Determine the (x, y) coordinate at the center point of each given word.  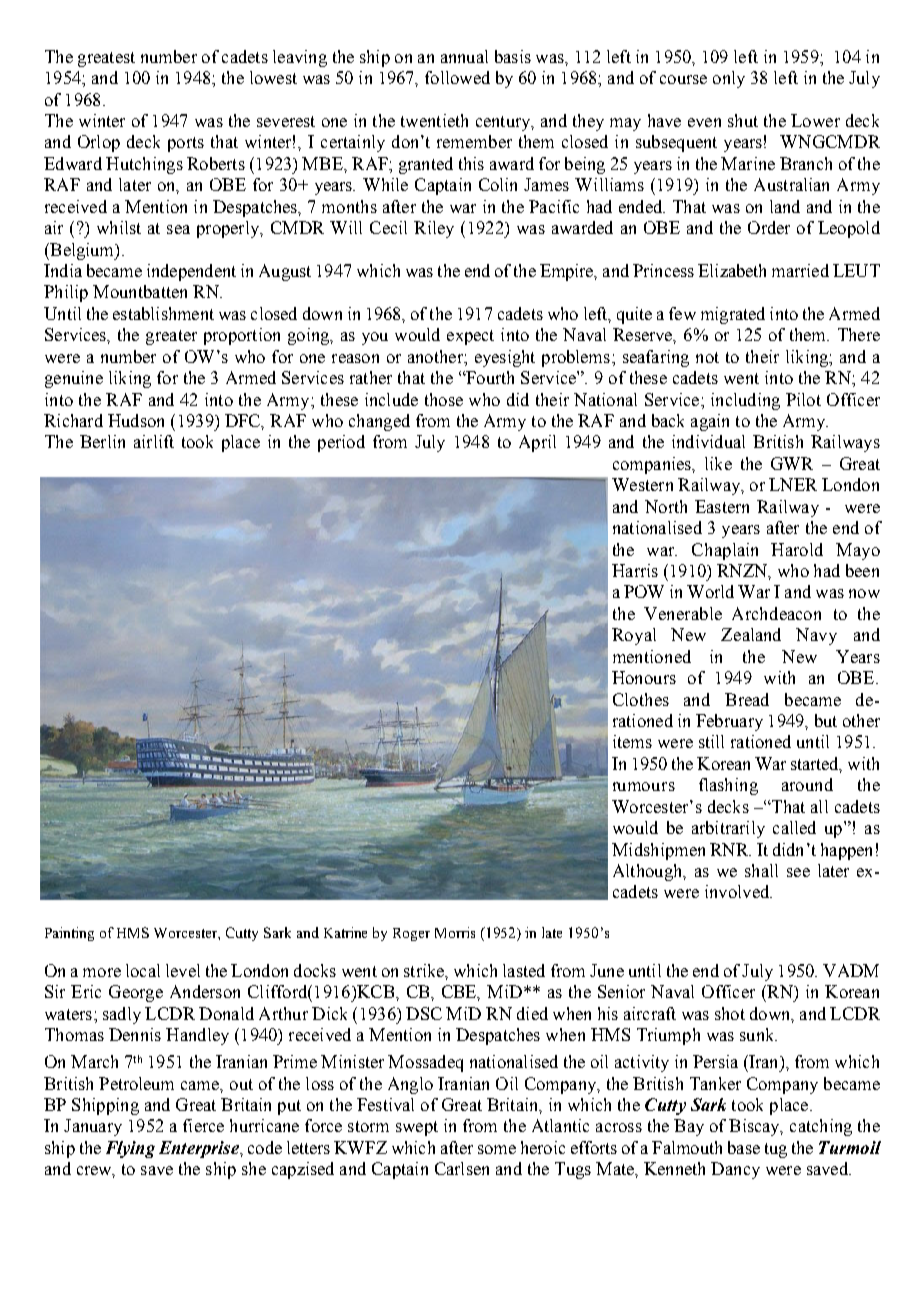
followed (457, 77)
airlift (154, 441)
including (745, 401)
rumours (644, 786)
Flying (130, 1149)
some (497, 1149)
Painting (69, 934)
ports (186, 144)
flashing (728, 786)
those (444, 399)
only (729, 79)
